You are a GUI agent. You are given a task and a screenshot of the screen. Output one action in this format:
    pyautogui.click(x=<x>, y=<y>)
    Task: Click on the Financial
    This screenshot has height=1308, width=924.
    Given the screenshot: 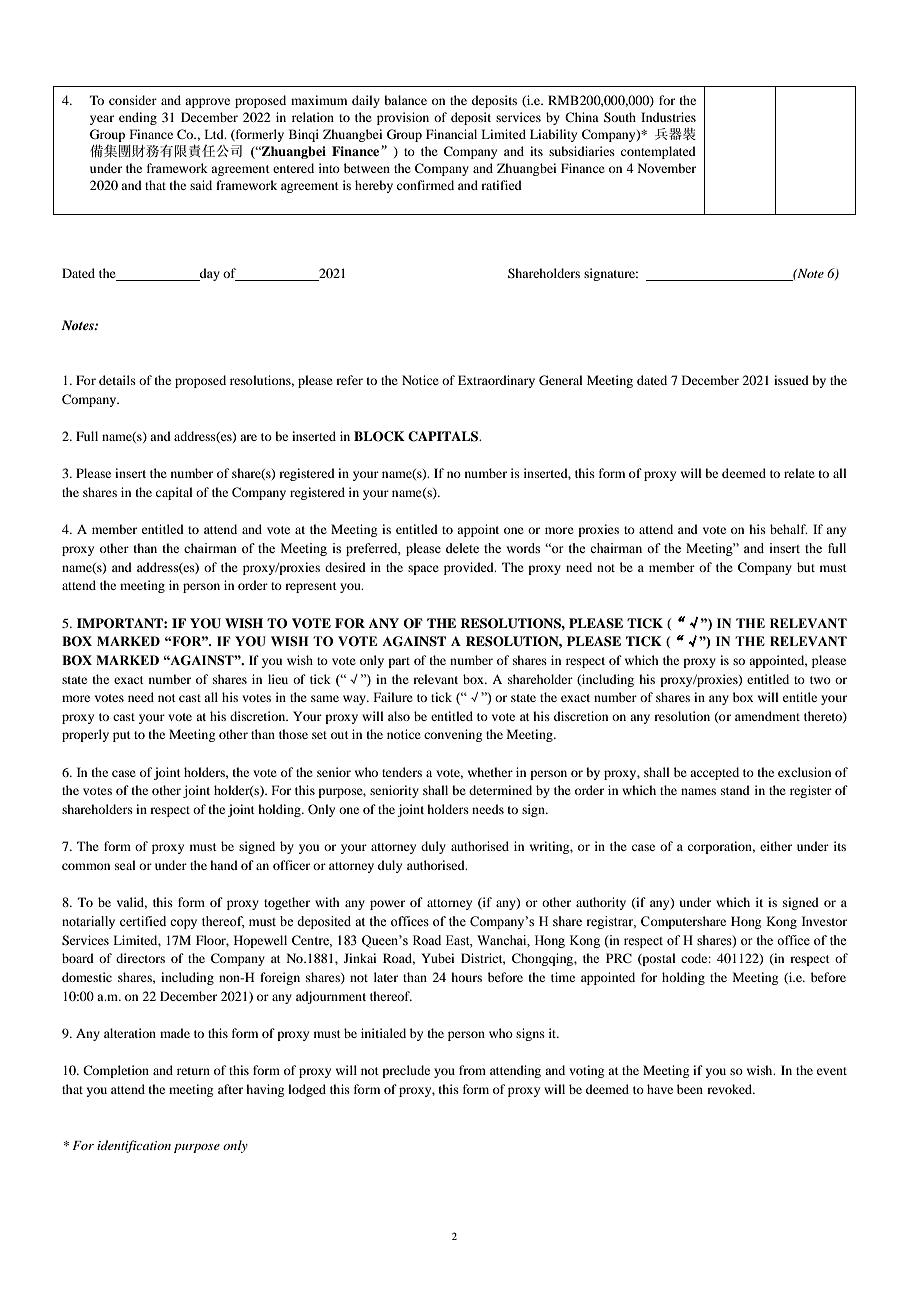 What is the action you would take?
    pyautogui.click(x=451, y=134)
